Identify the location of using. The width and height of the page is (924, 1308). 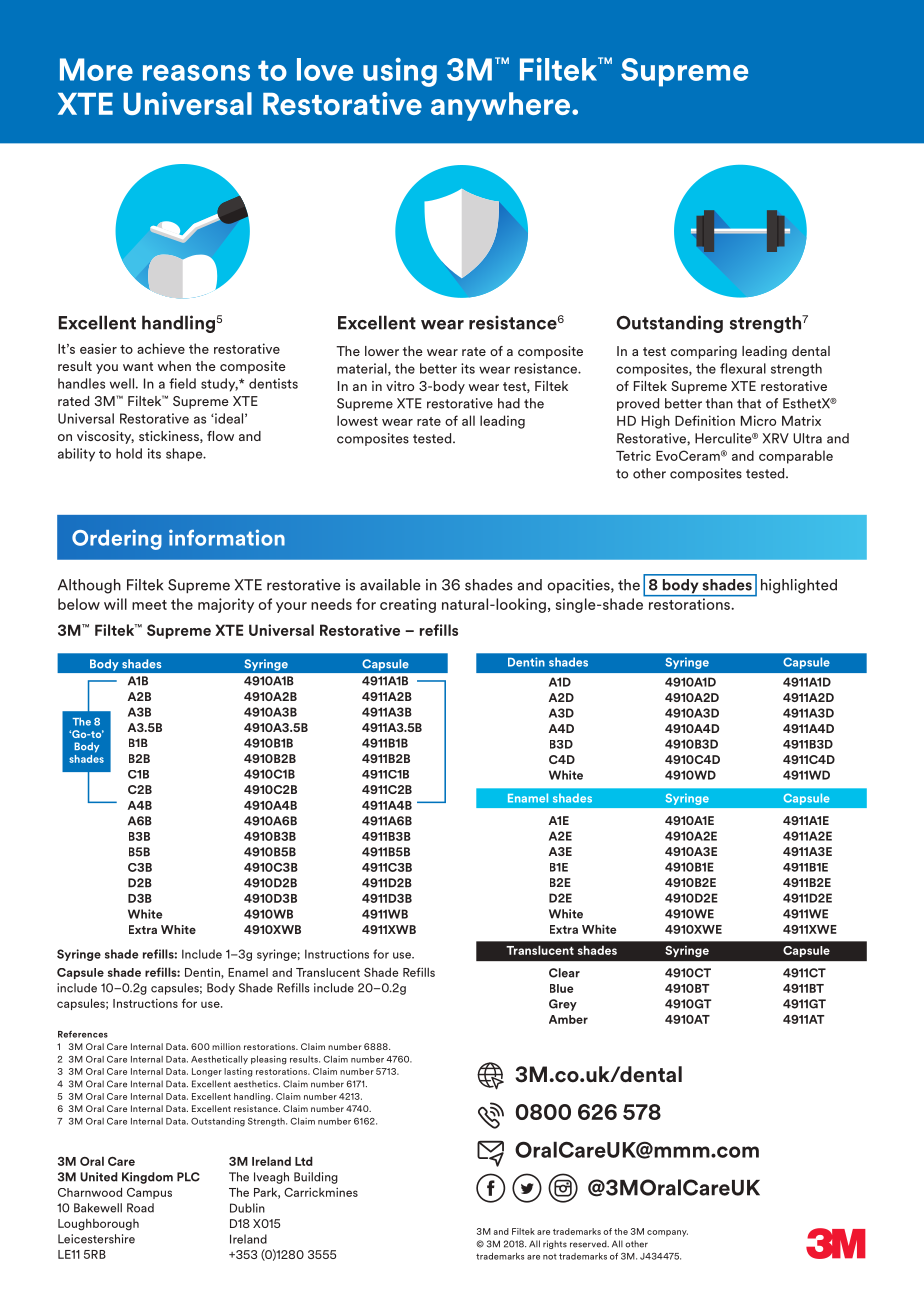
(400, 72).
